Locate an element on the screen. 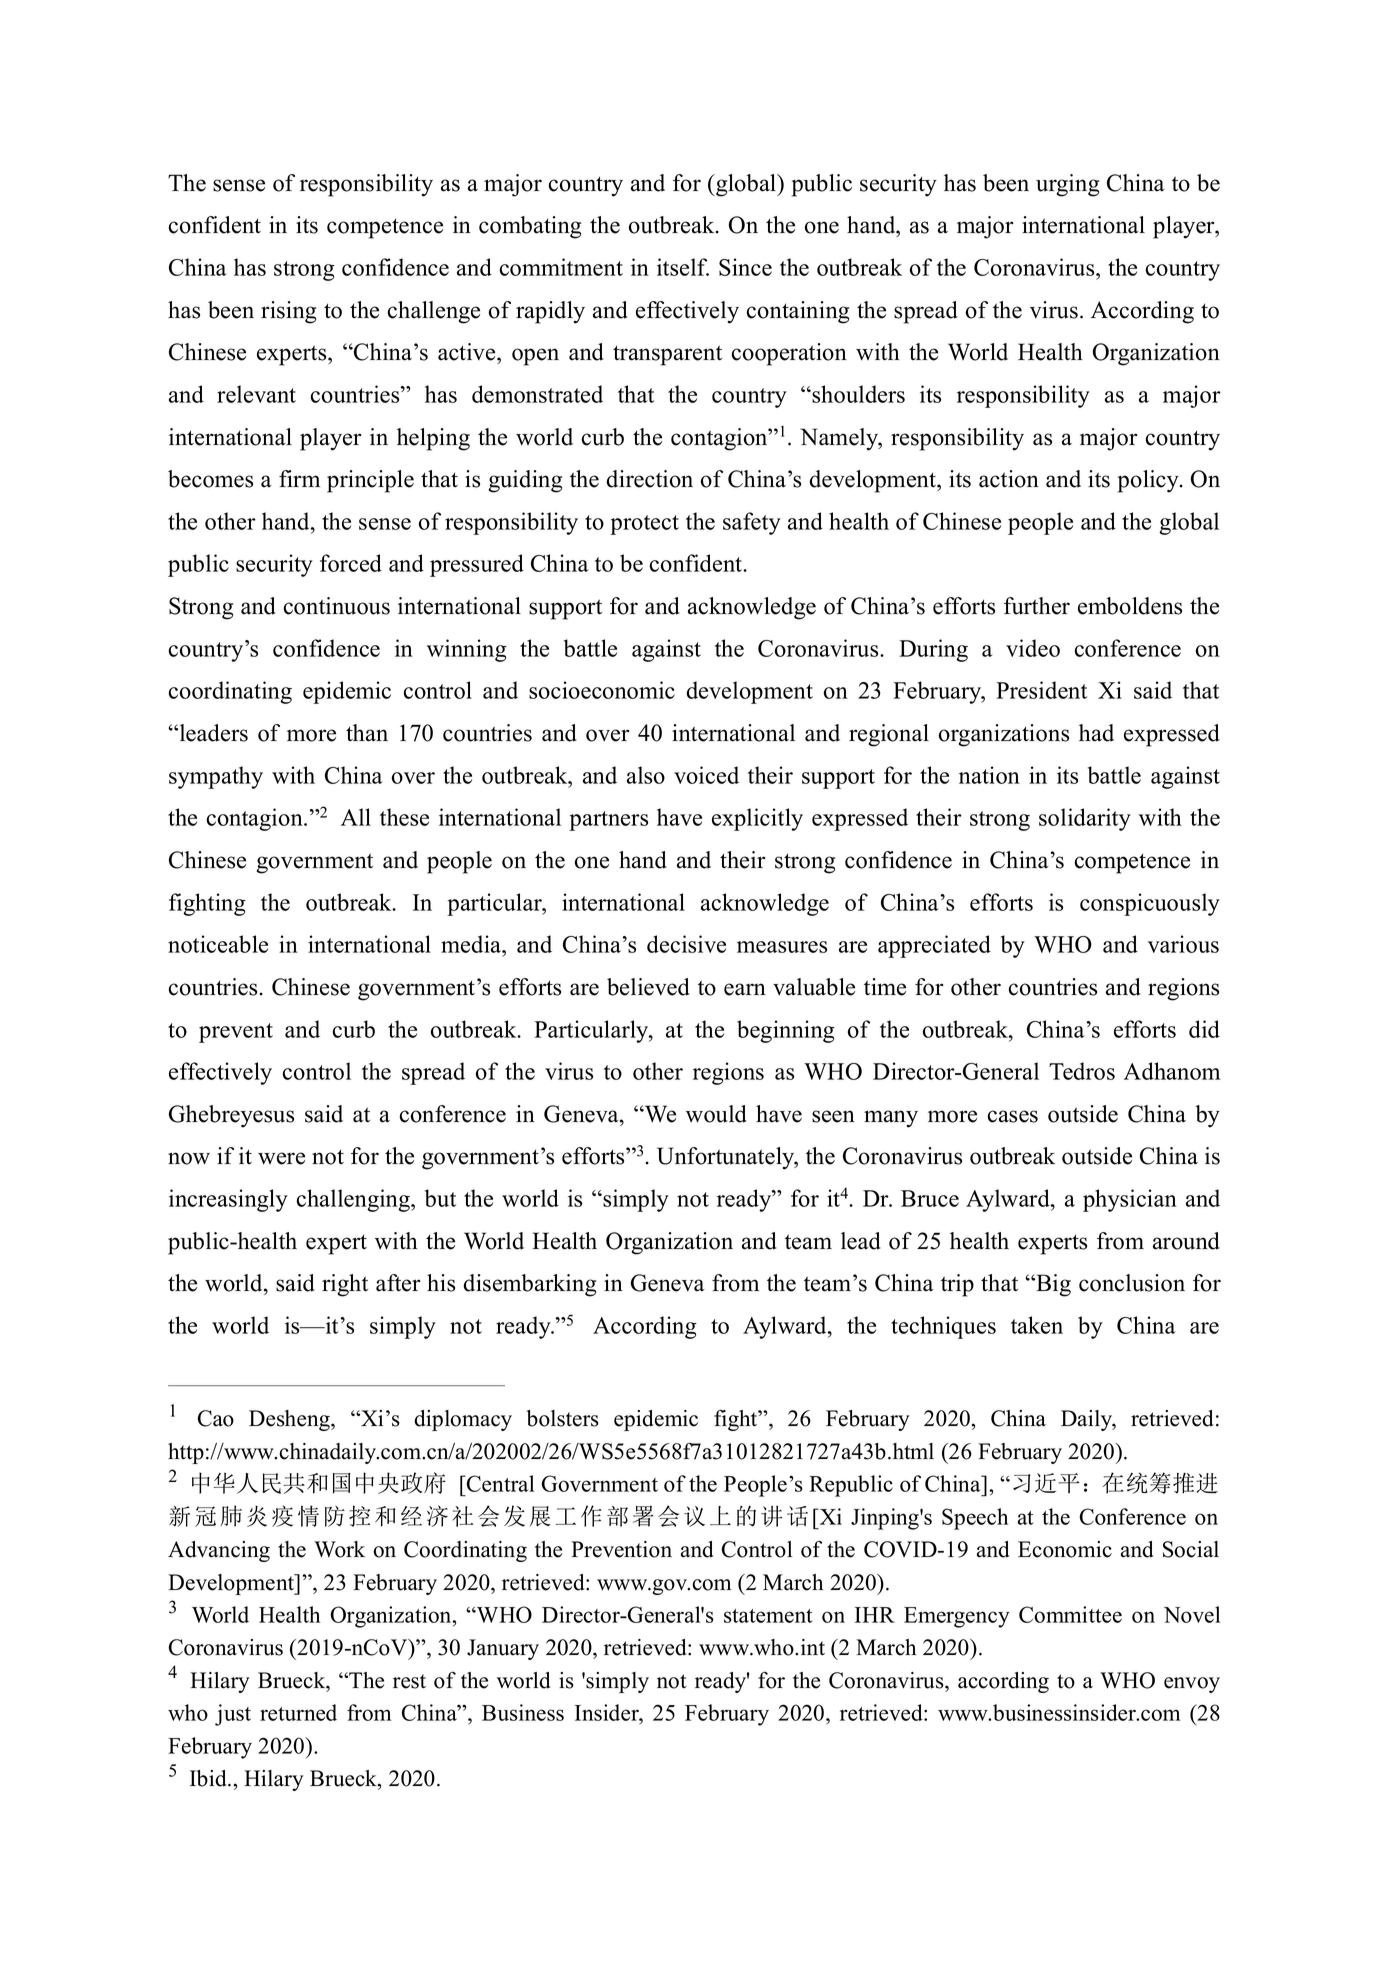 Image resolution: width=1385 pixels, height=1961 pixels. itself is located at coordinates (683, 267).
